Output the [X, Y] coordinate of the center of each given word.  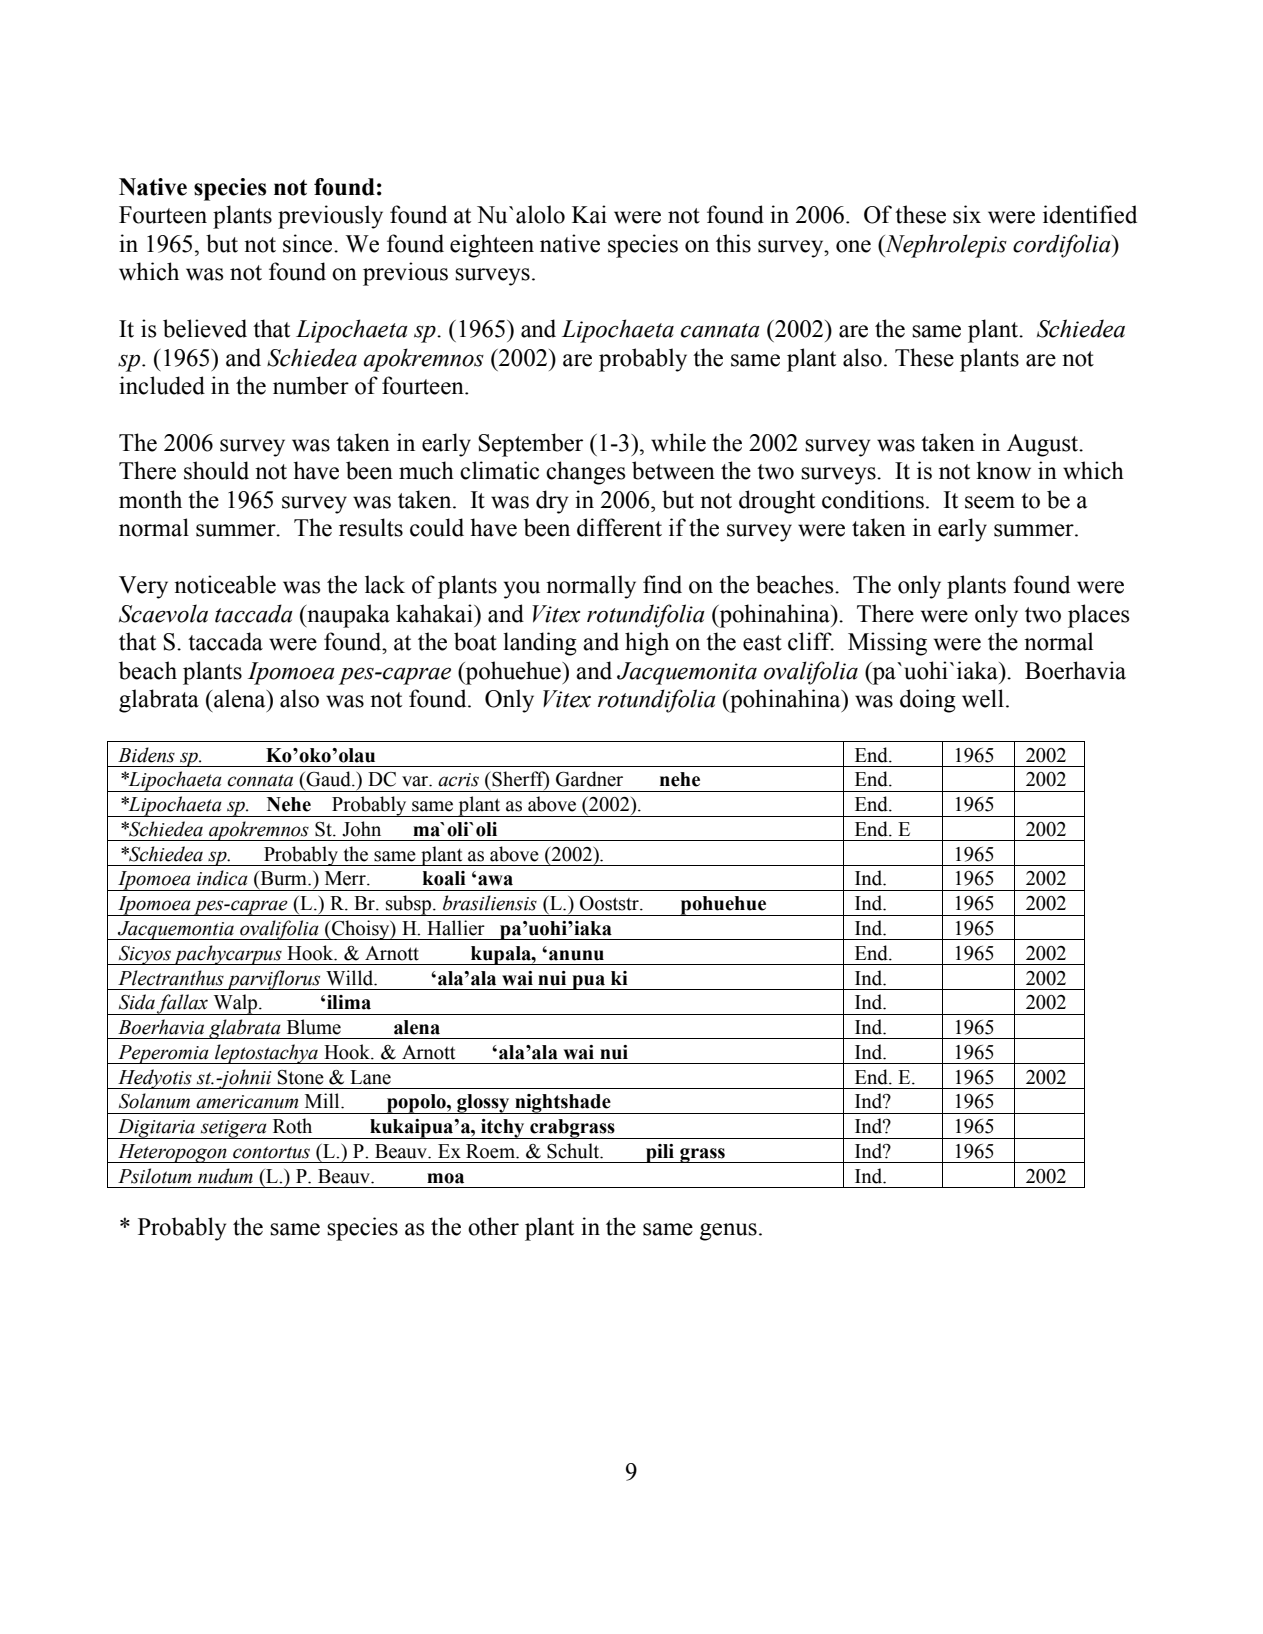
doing [928, 701]
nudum [225, 1176]
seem [990, 502]
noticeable [225, 584]
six [967, 214]
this [733, 243]
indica [222, 878]
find [662, 584]
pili [660, 1153]
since [309, 243]
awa [495, 880]
